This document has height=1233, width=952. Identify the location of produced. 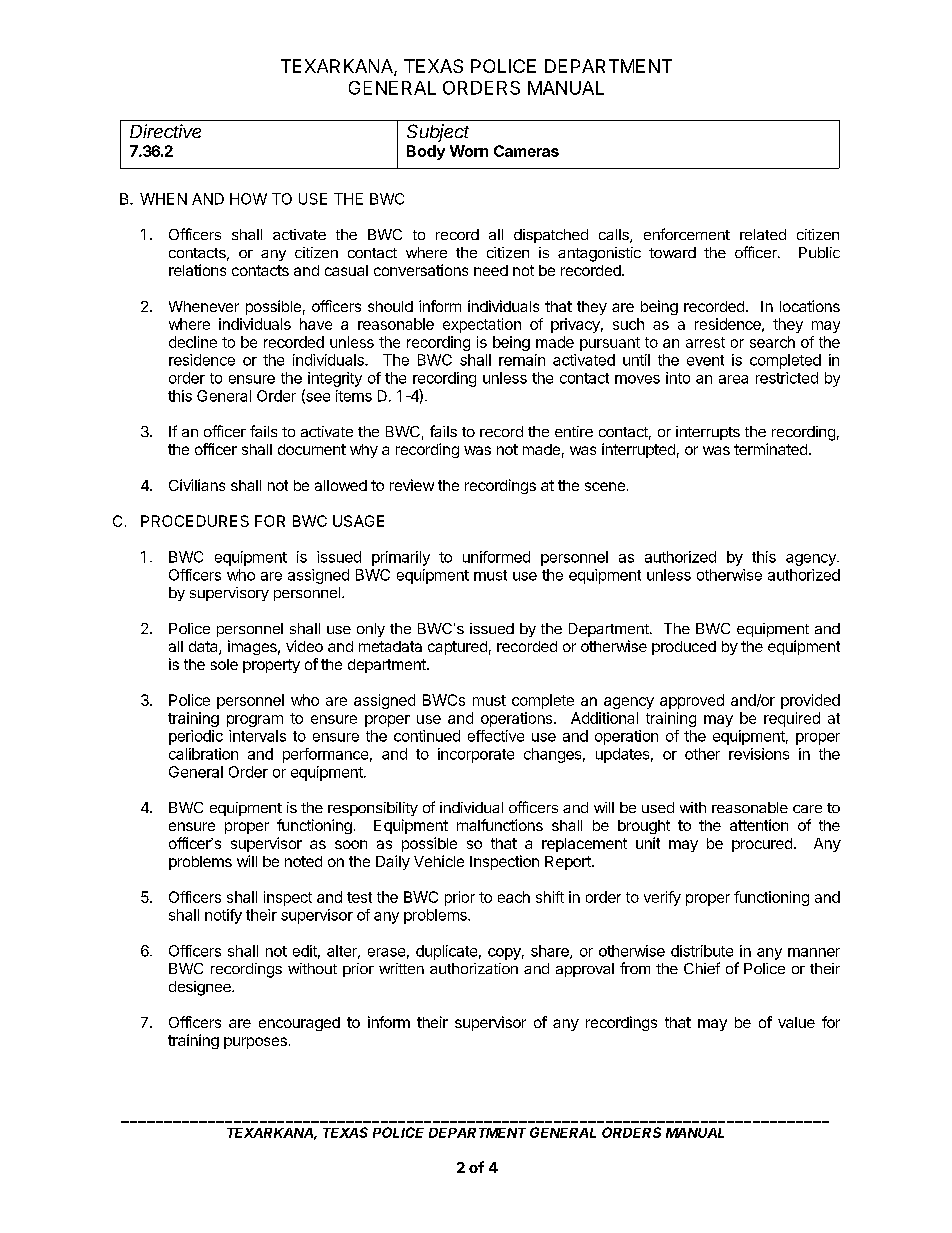
(684, 648).
